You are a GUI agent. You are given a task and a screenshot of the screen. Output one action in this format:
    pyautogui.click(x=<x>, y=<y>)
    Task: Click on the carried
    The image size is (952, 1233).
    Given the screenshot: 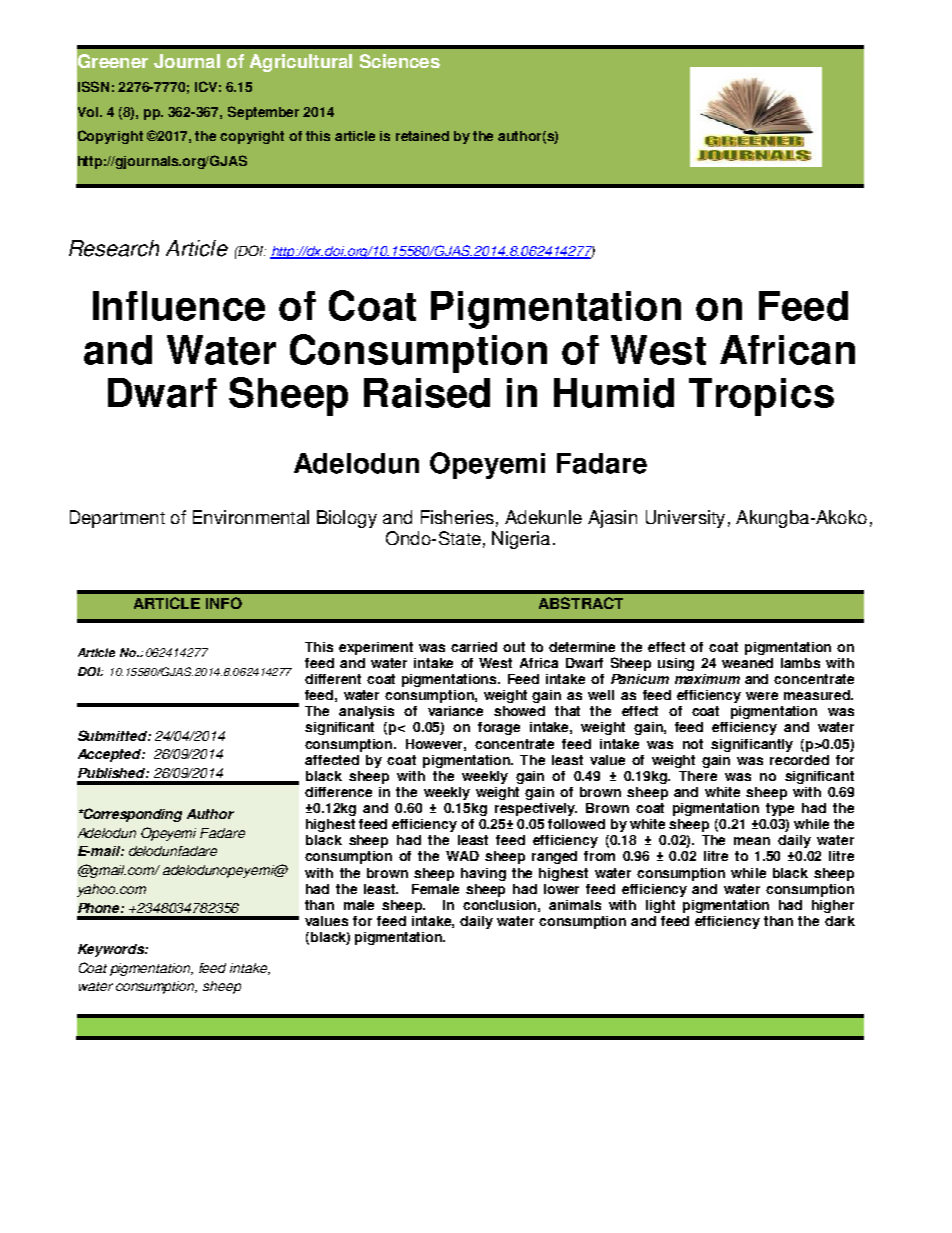 What is the action you would take?
    pyautogui.click(x=474, y=647)
